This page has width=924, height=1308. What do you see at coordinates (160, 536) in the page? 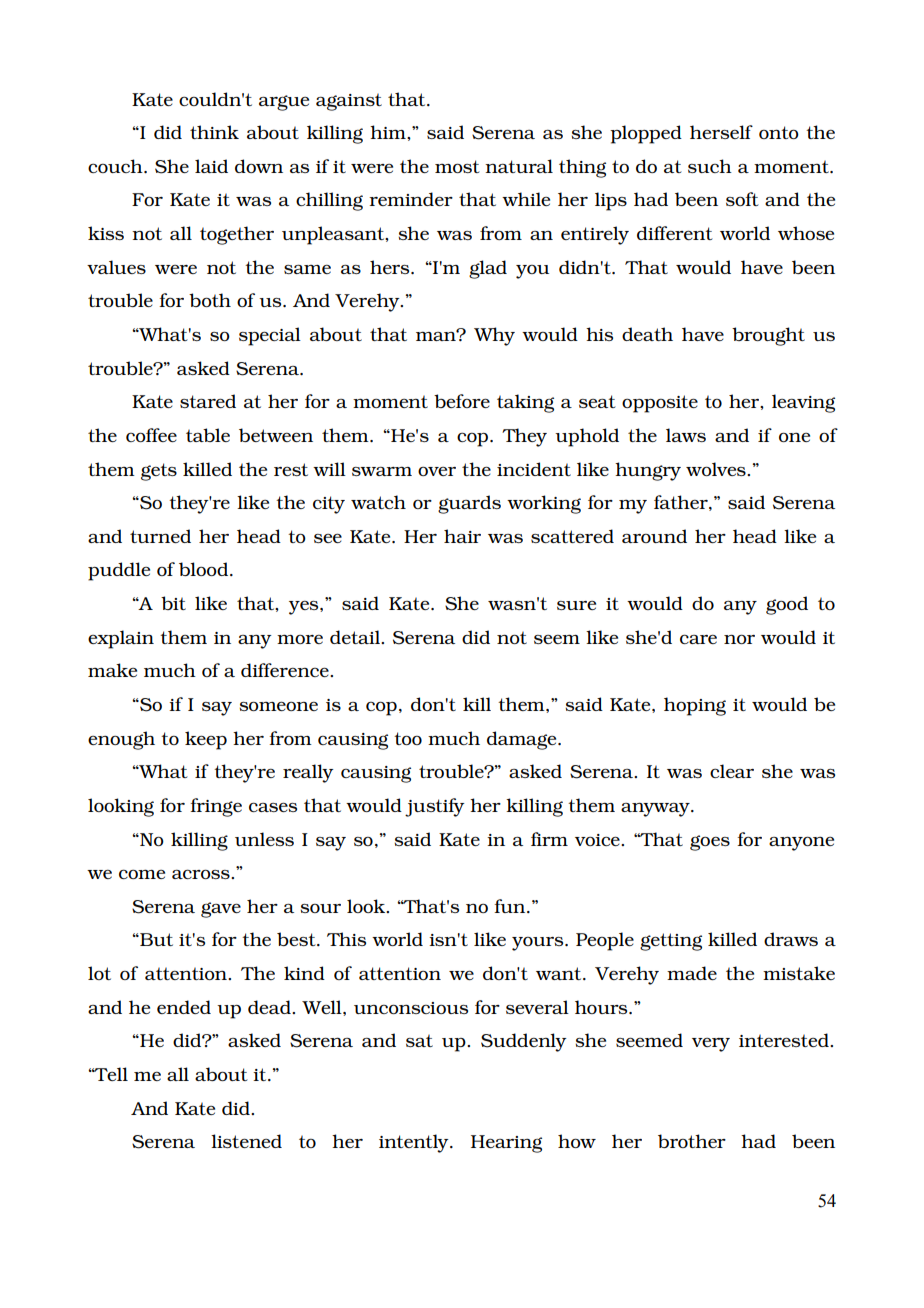
I see `turned` at bounding box center [160, 536].
